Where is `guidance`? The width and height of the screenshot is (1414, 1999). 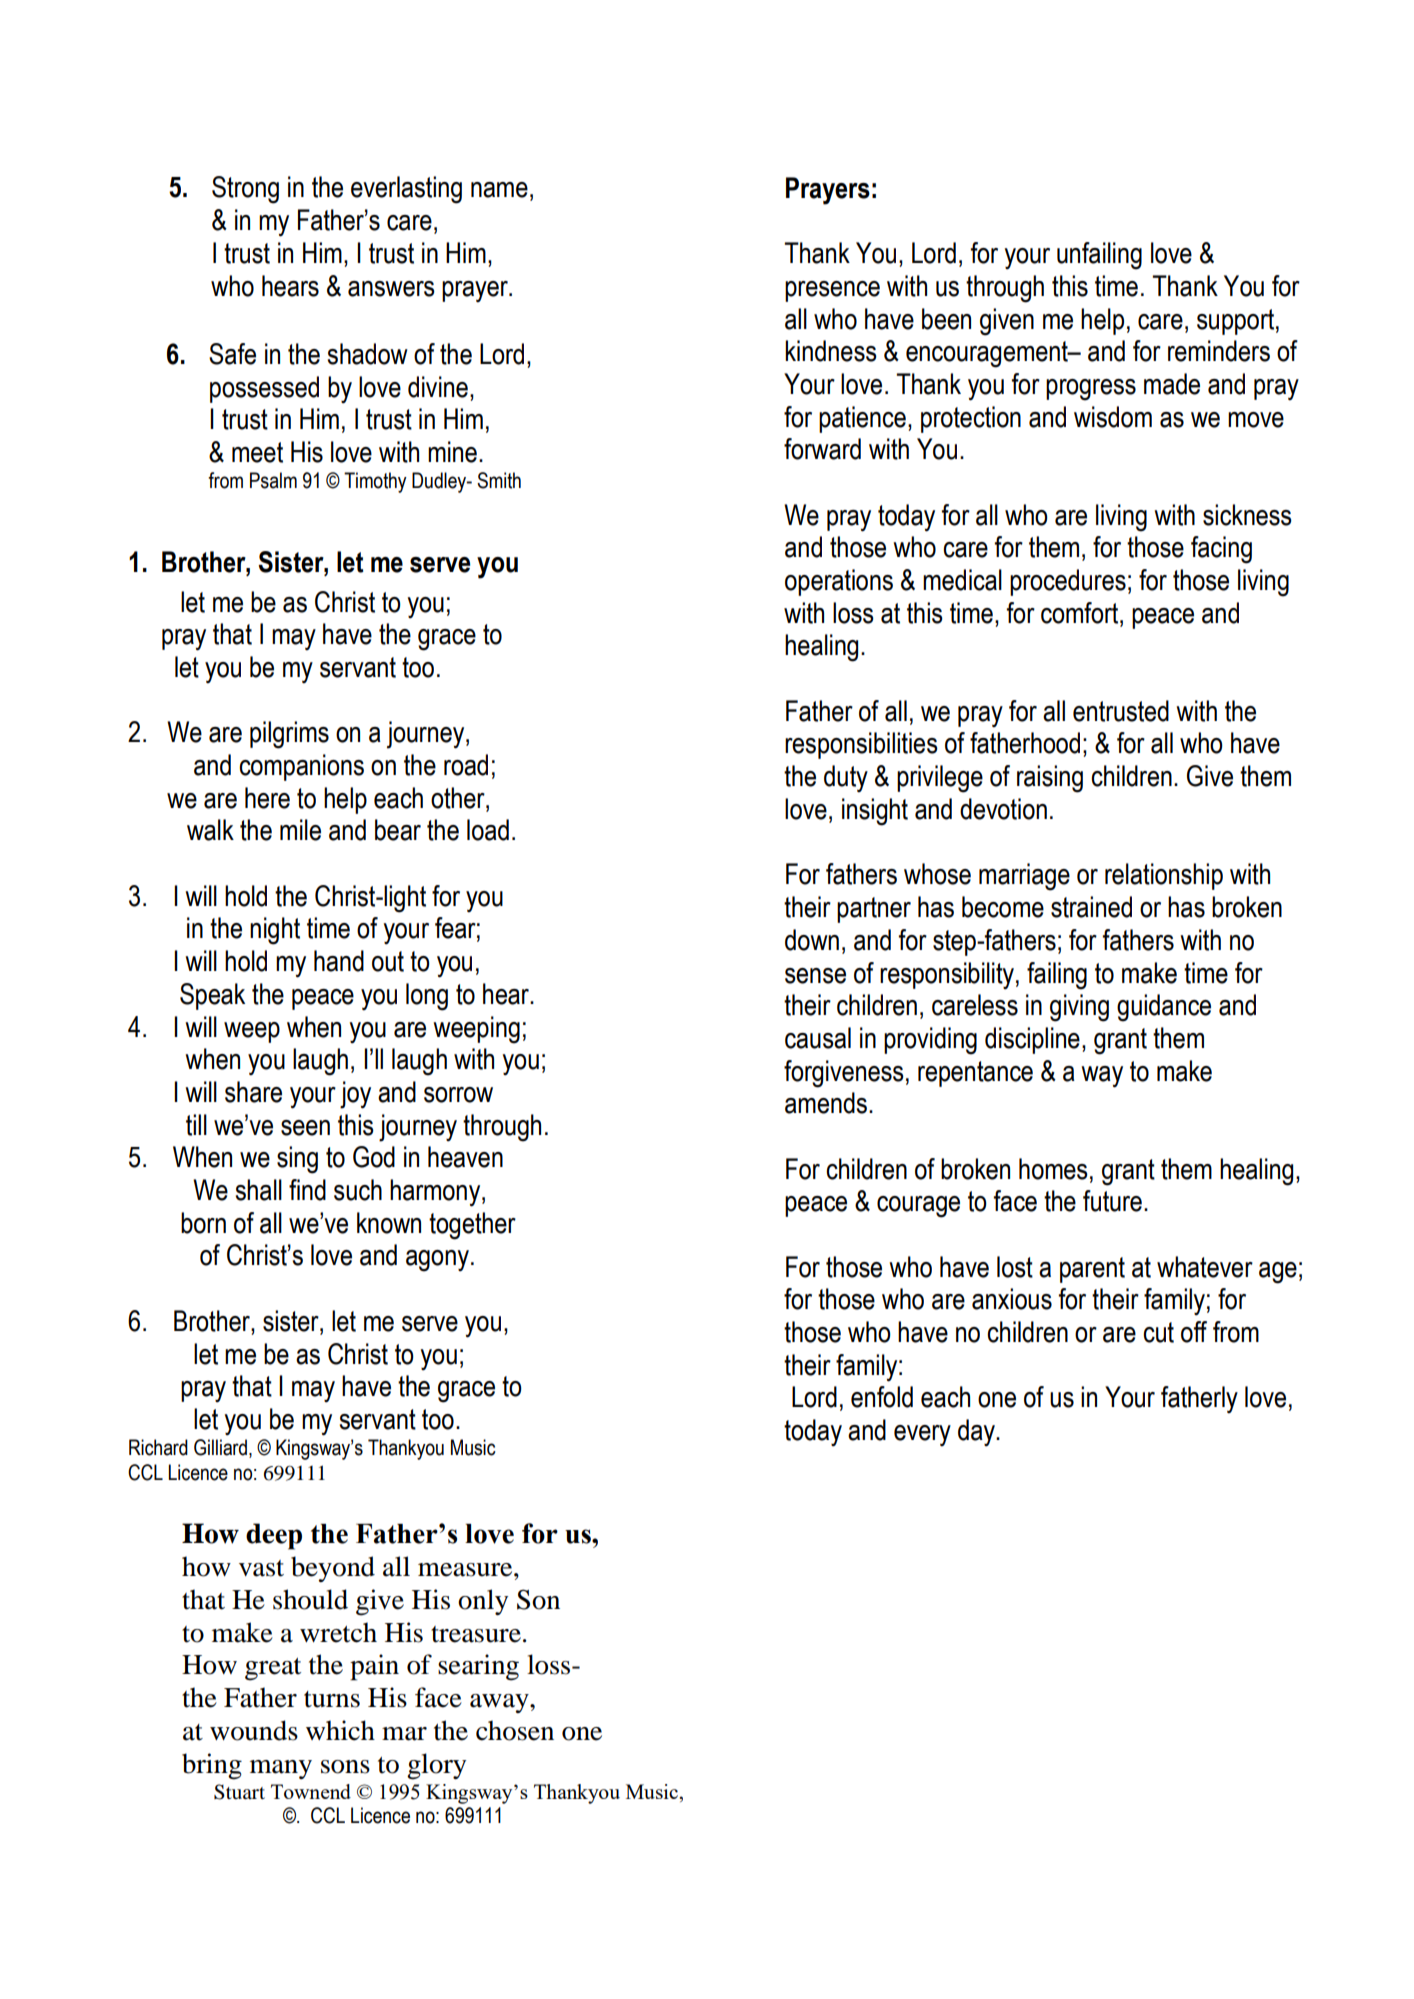
guidance is located at coordinates (1164, 1008).
